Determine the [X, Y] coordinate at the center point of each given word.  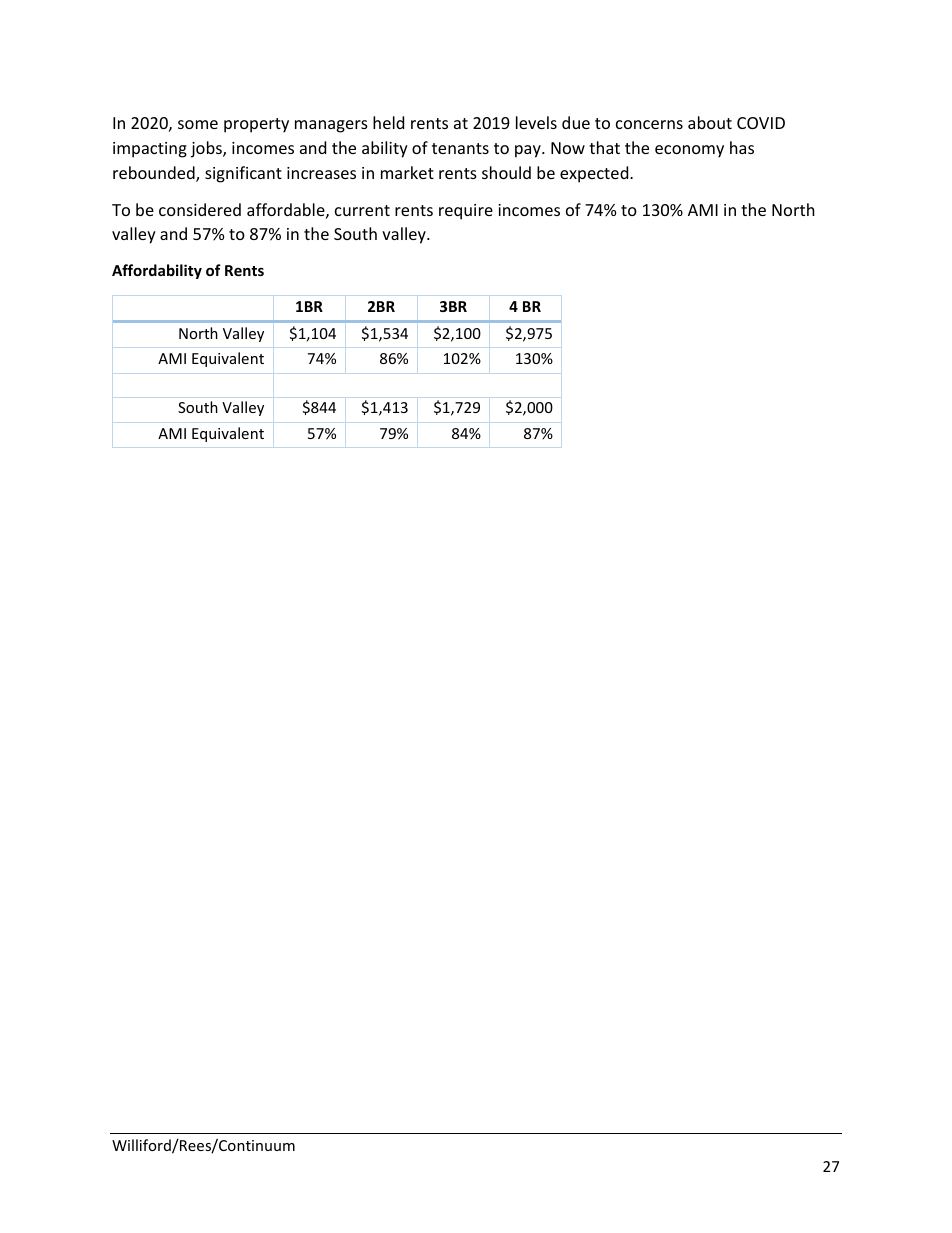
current [362, 210]
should [506, 172]
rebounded [155, 174]
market [407, 172]
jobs [207, 149]
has [742, 147]
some [198, 124]
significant [243, 174]
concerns [649, 124]
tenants [460, 148]
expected [595, 174]
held [388, 122]
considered [200, 209]
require [466, 212]
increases [321, 173]
